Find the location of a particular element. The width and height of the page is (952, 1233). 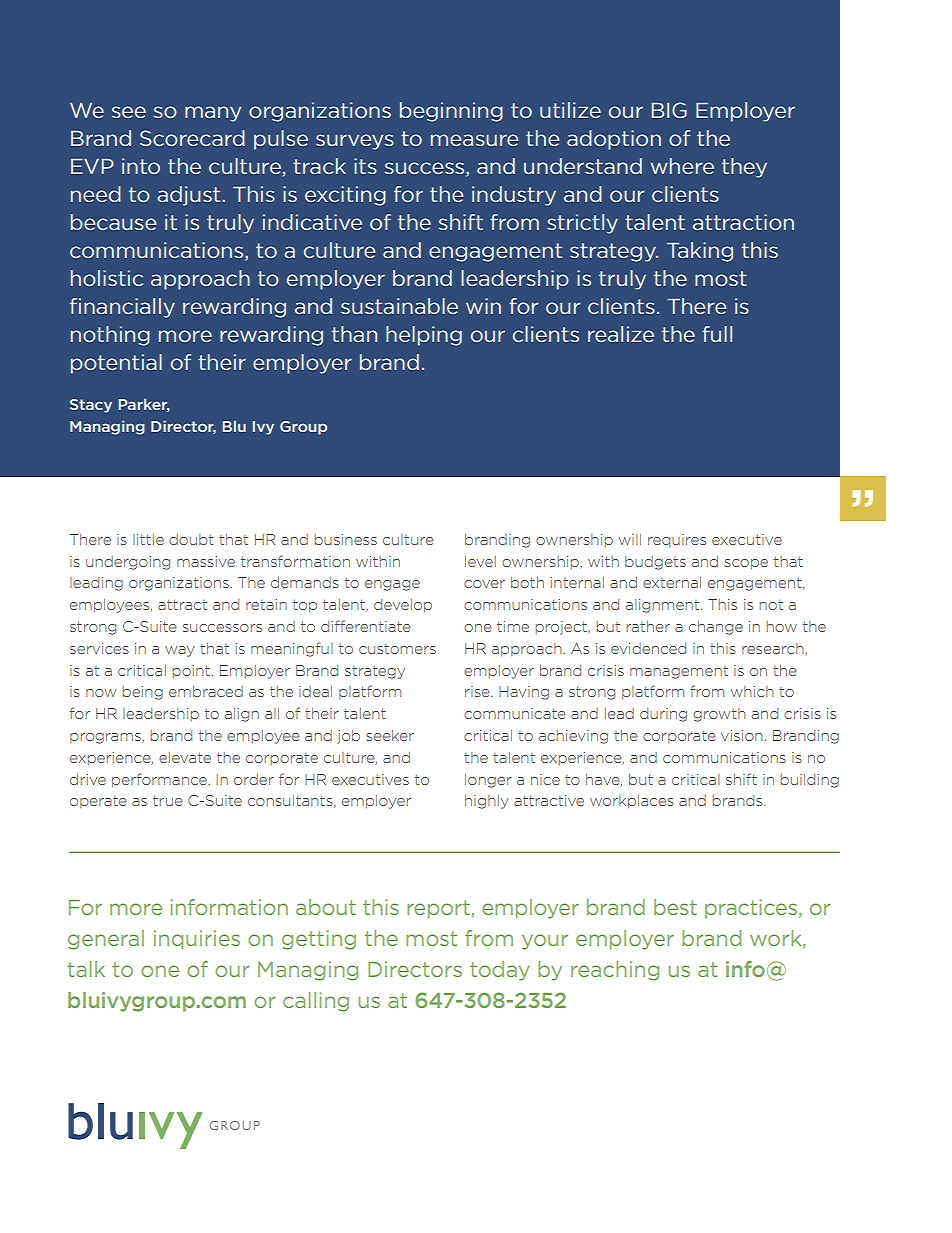

reaching is located at coordinates (615, 971).
